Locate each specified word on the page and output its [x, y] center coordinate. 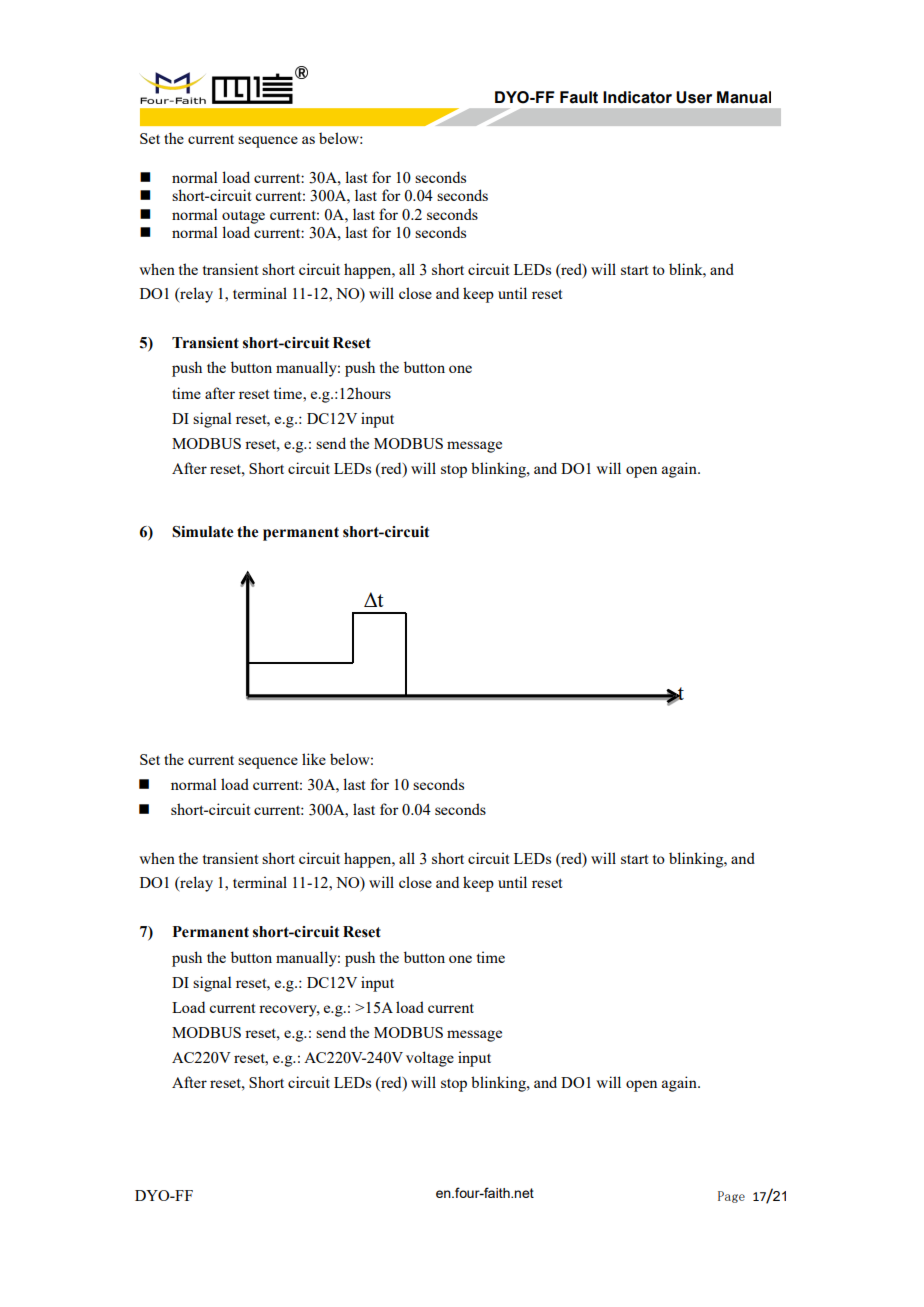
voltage [430, 1059]
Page [731, 1197]
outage [243, 217]
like [314, 759]
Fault [579, 97]
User [694, 97]
